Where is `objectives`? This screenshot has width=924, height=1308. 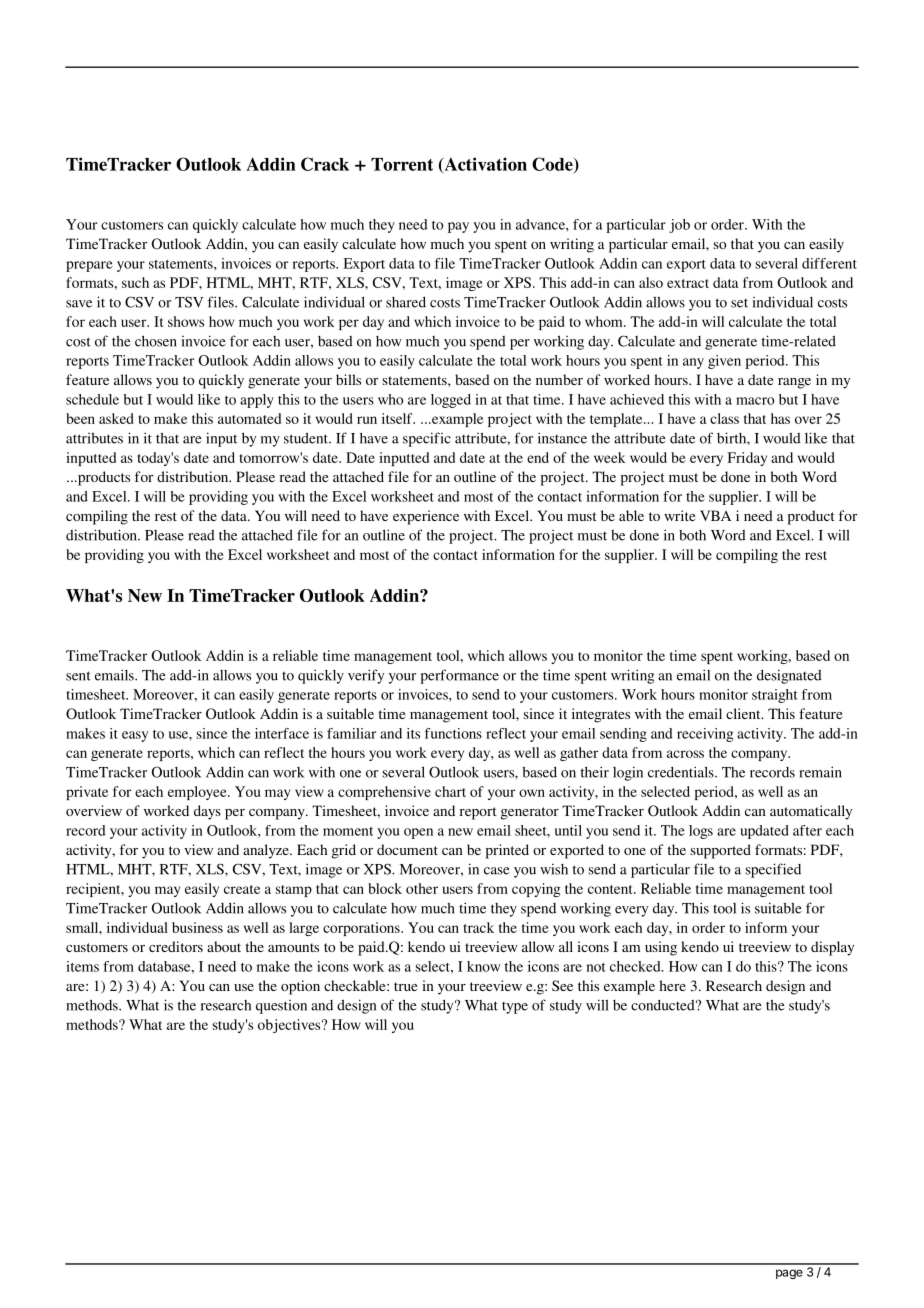 objectives is located at coordinates (290, 1026).
